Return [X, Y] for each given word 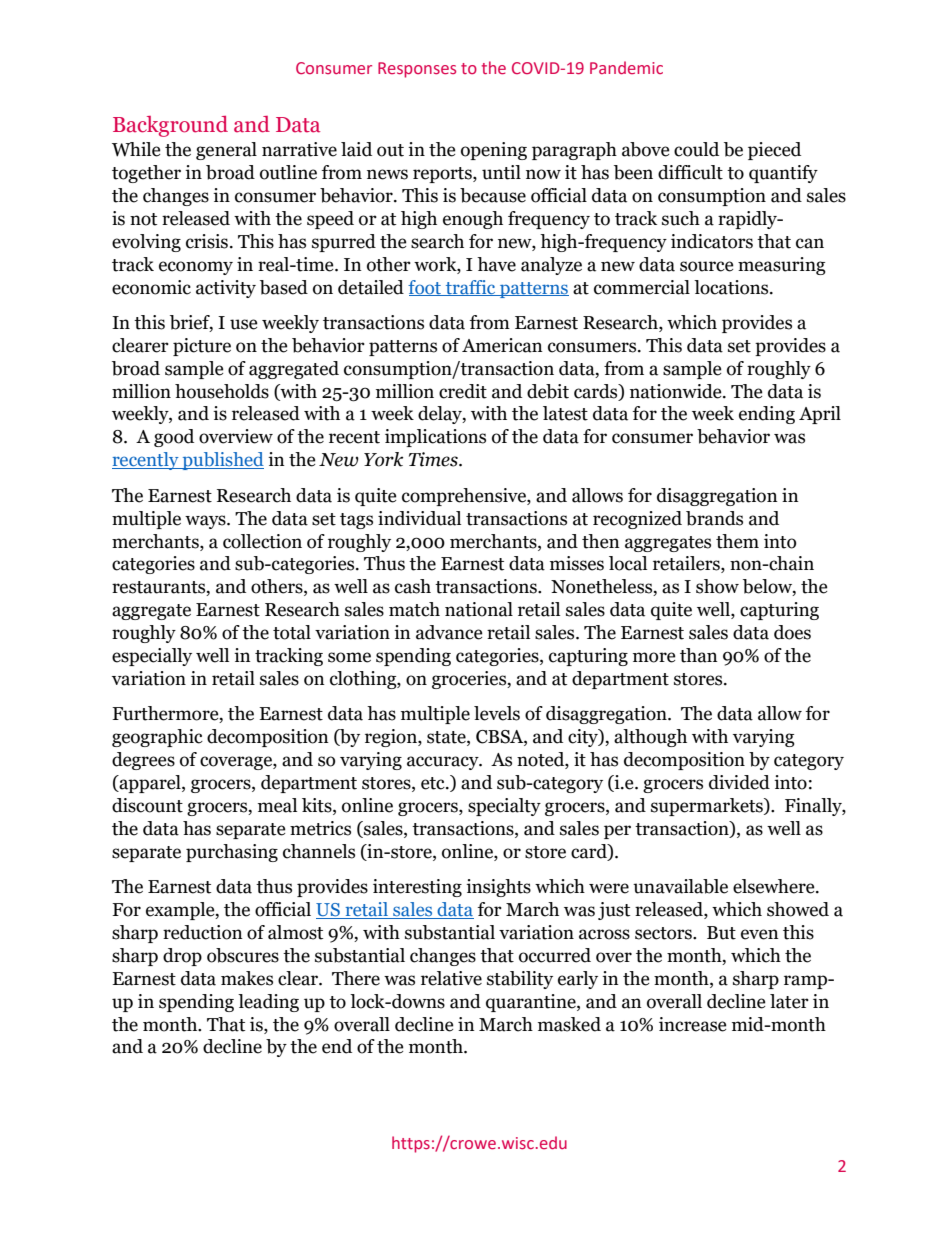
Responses [417, 70]
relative [451, 978]
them [737, 541]
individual [419, 518]
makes [247, 978]
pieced [774, 151]
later [789, 1001]
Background [170, 126]
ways [206, 522]
